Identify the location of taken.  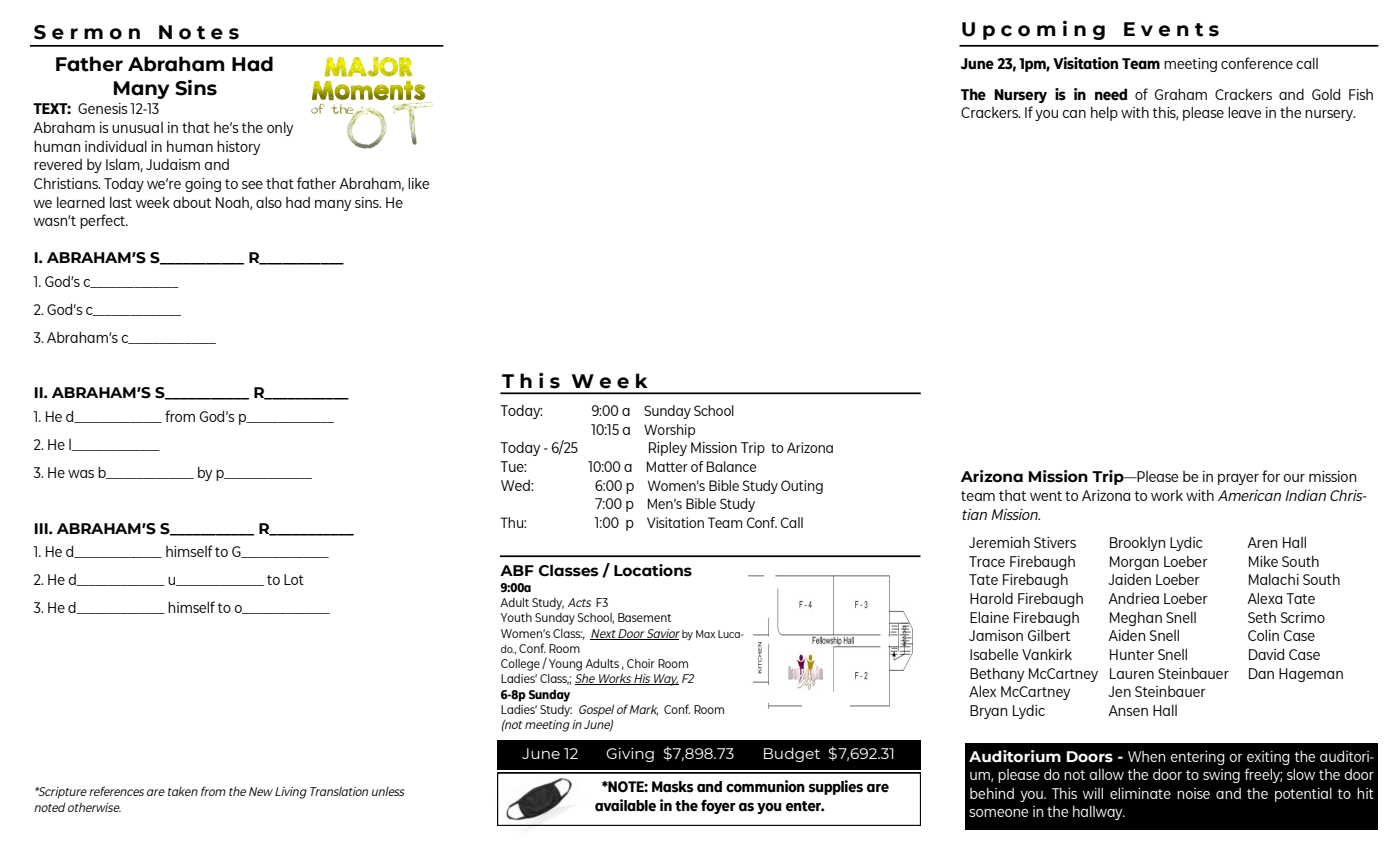
(183, 791).
